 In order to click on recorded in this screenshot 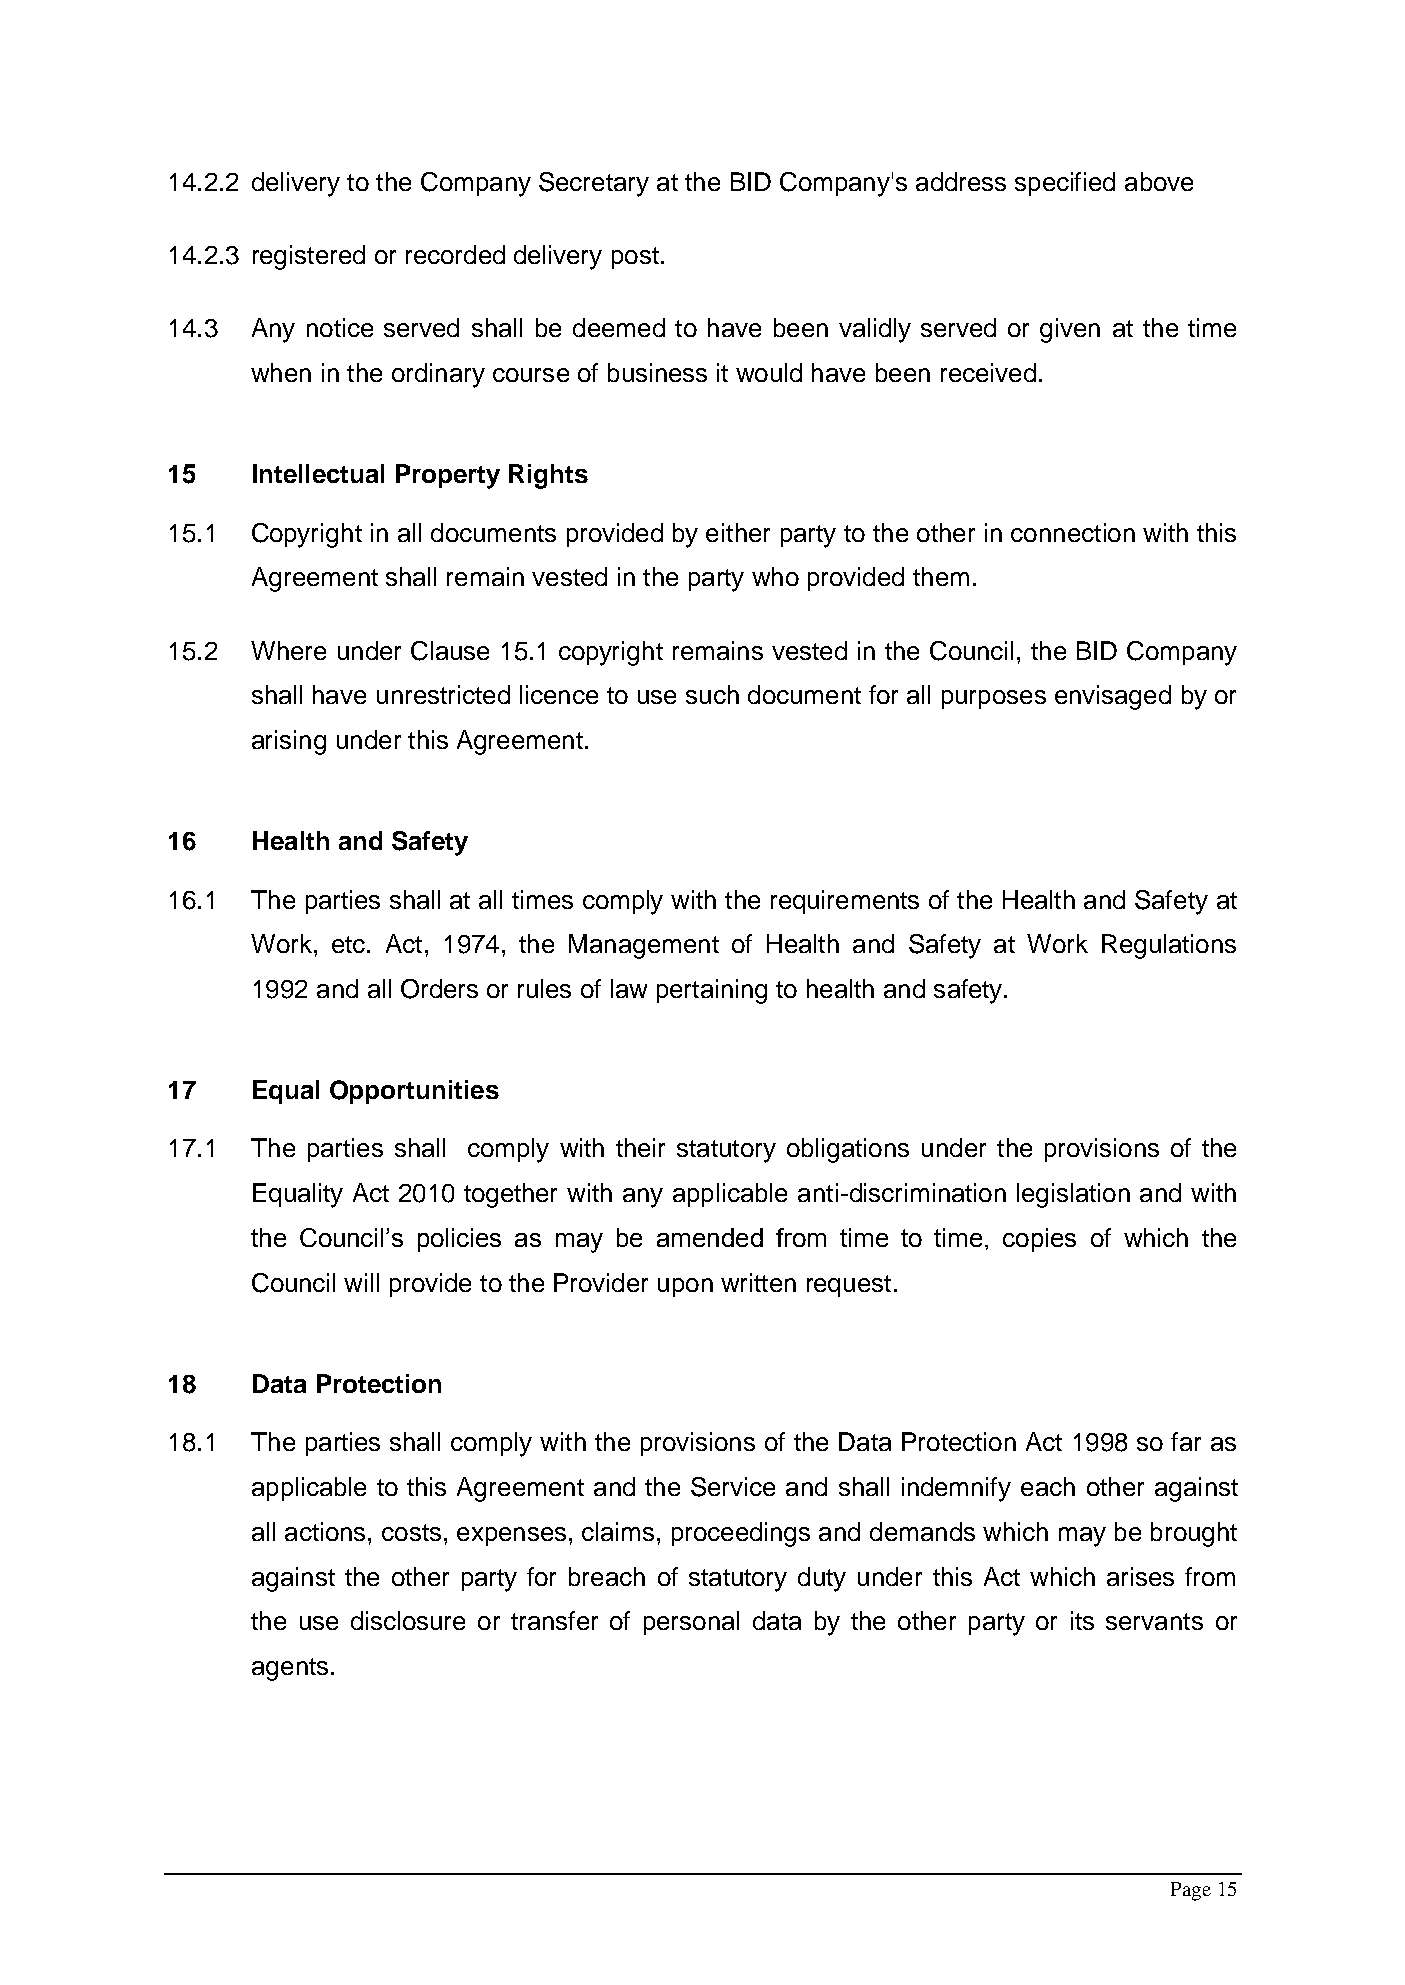, I will do `click(455, 254)`.
